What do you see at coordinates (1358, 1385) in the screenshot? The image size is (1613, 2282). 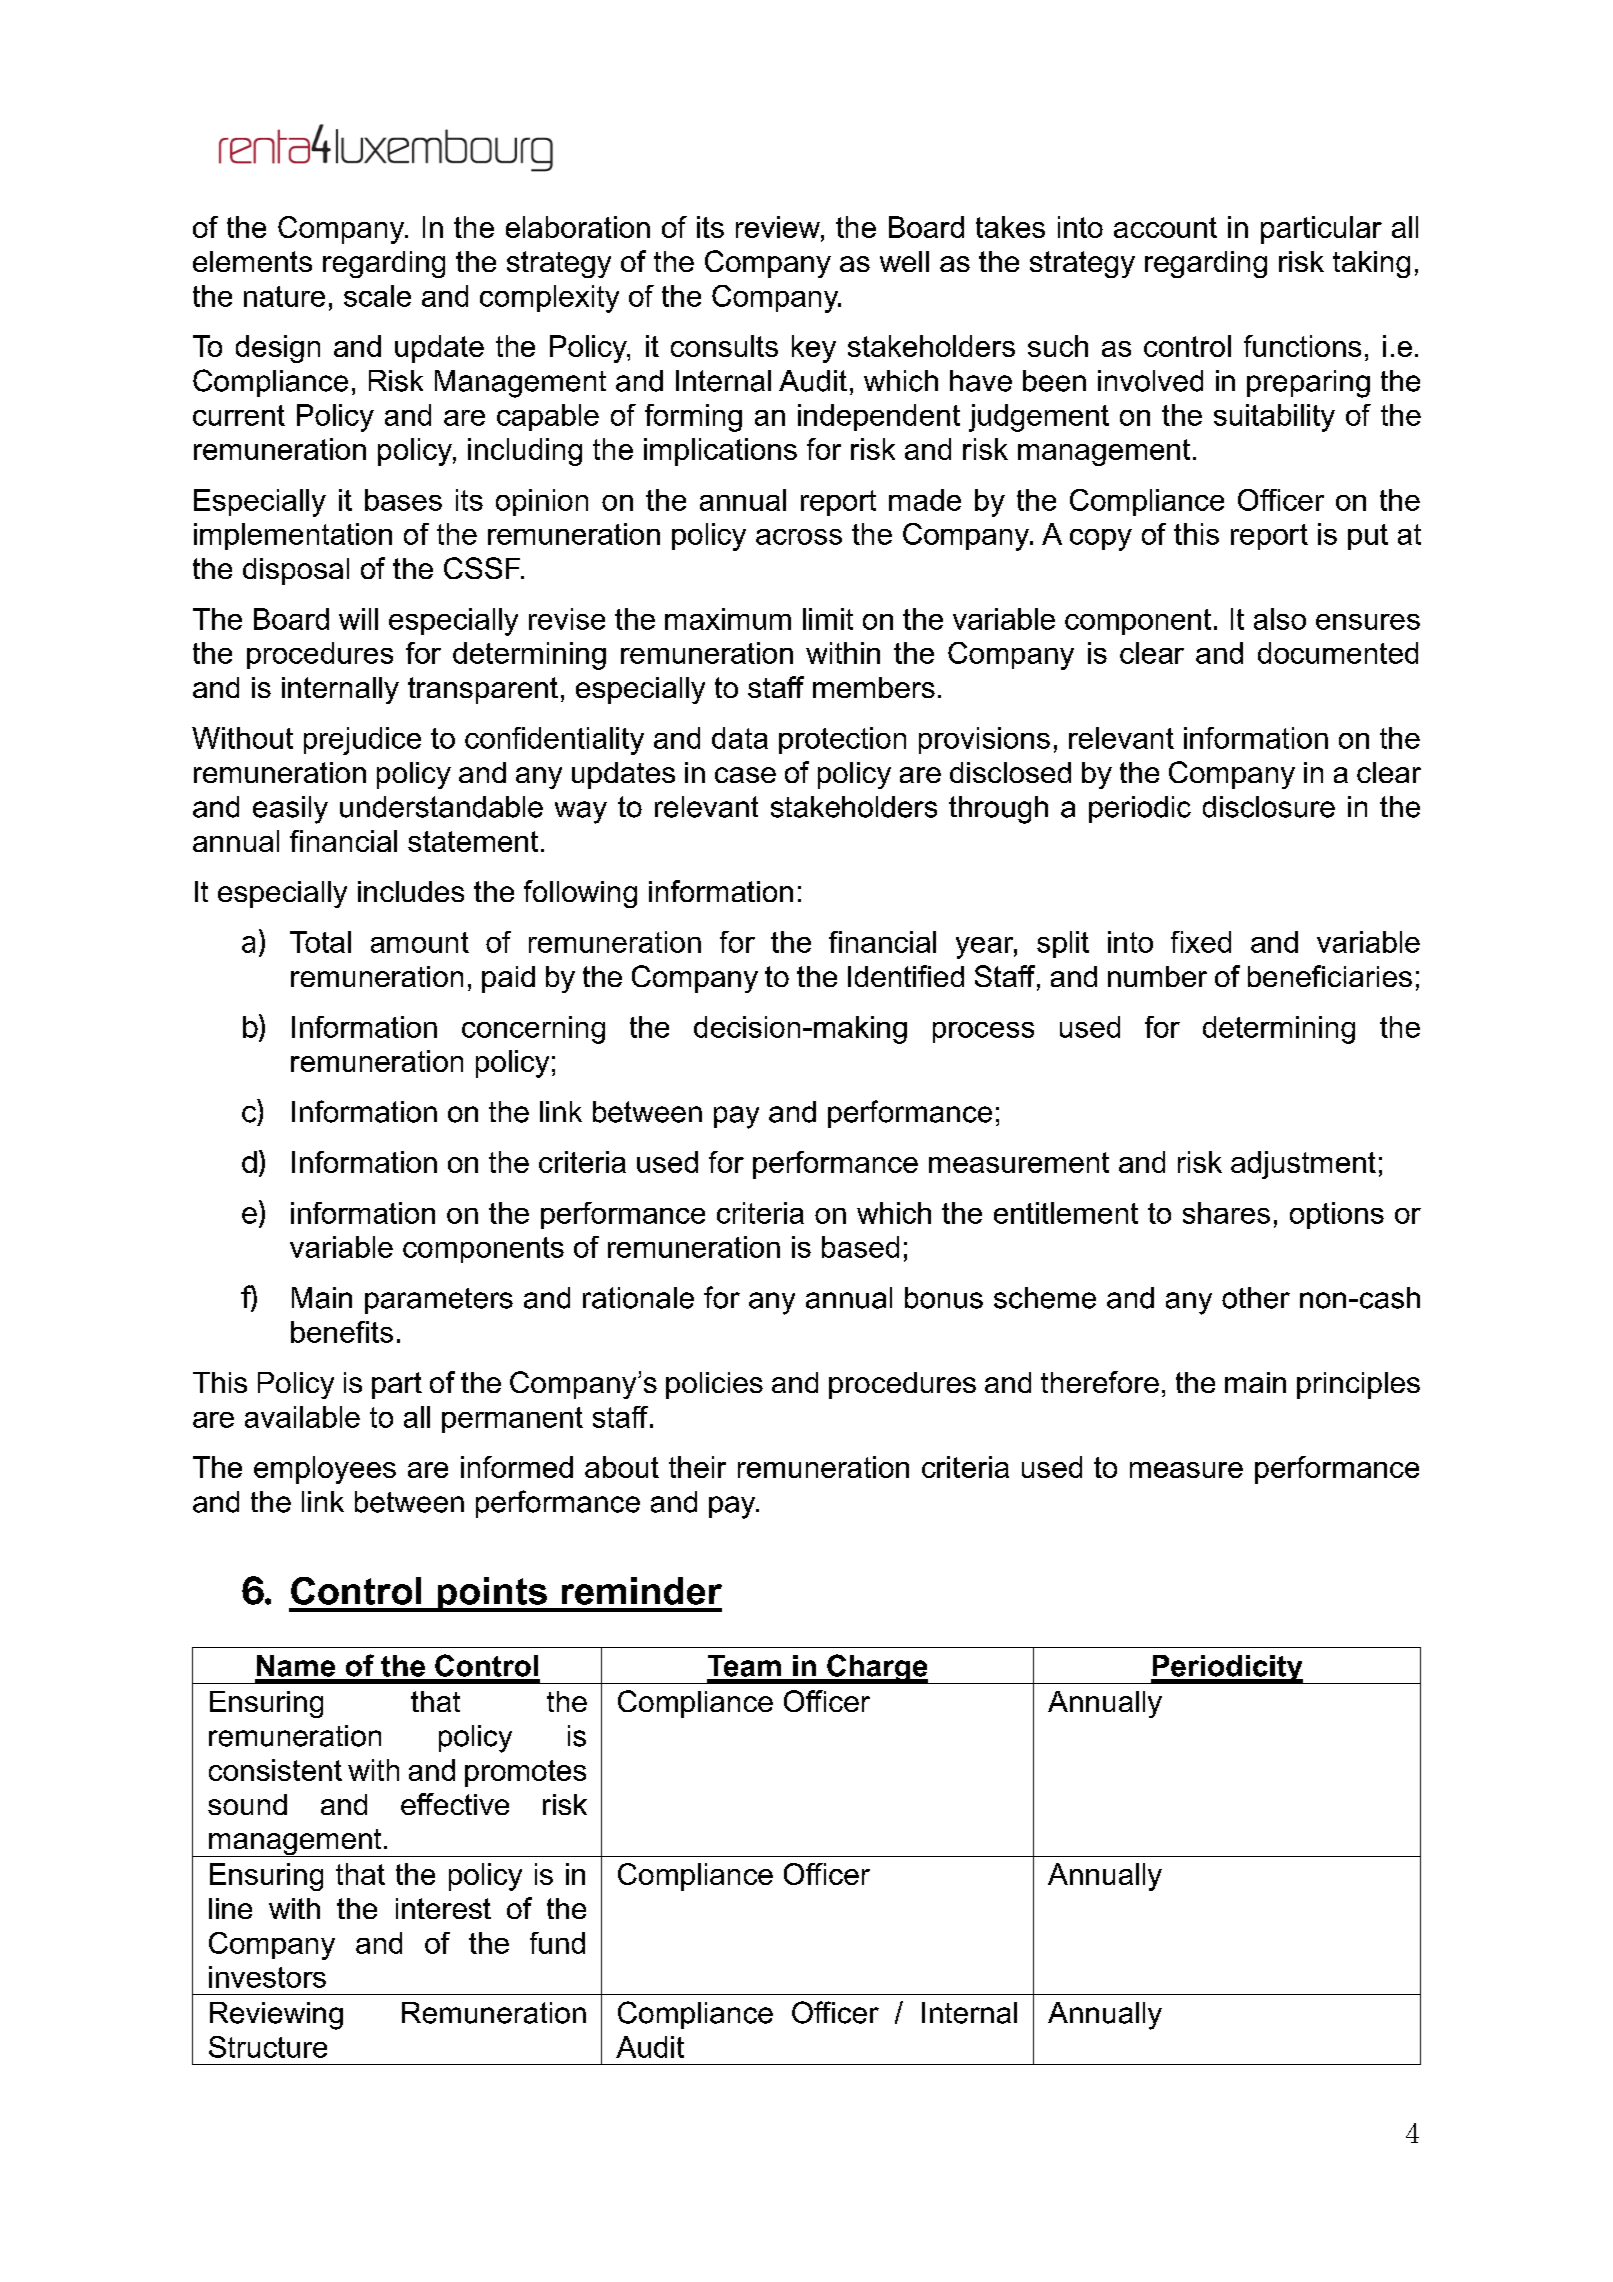 I see `principles` at bounding box center [1358, 1385].
